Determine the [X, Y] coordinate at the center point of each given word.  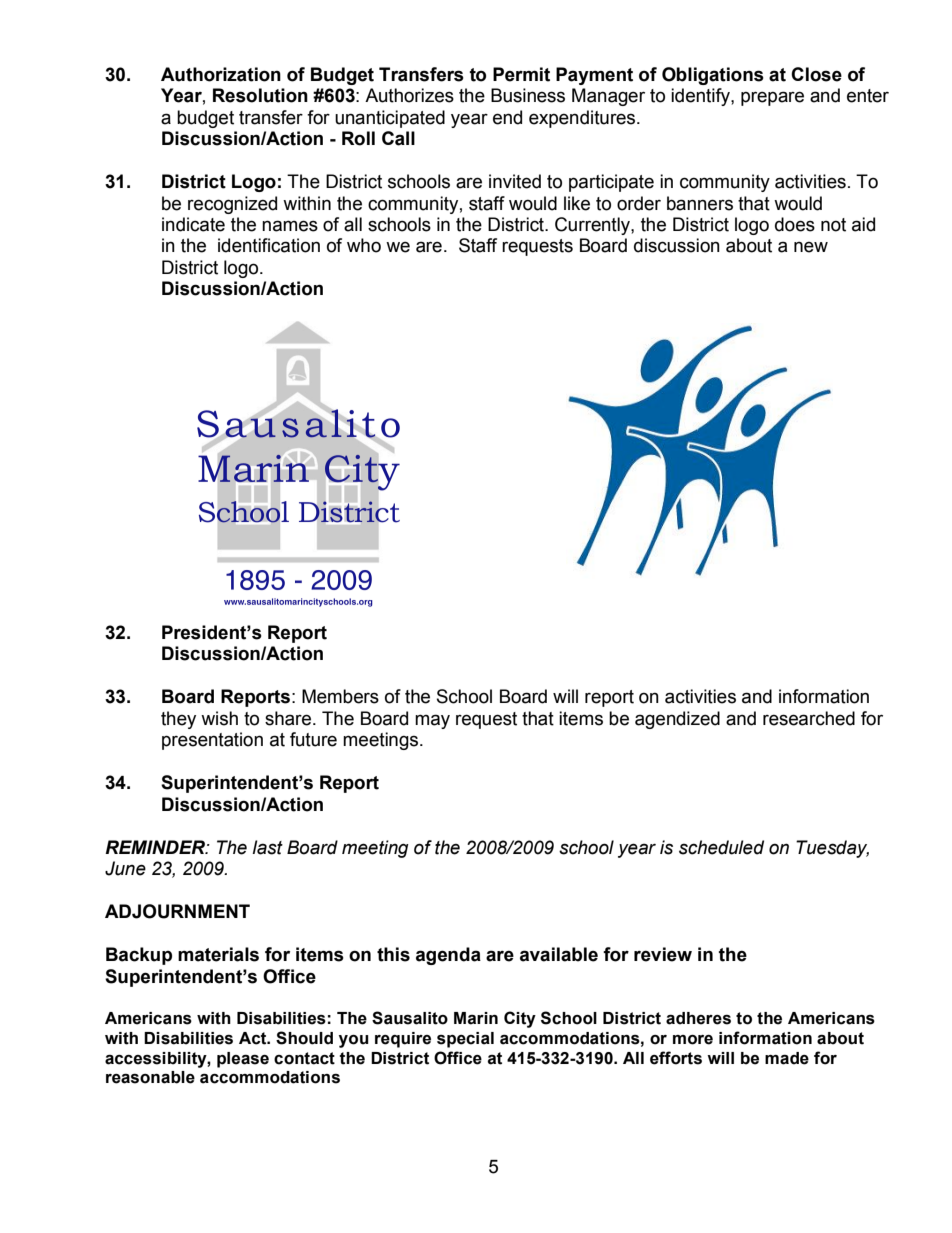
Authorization [221, 74]
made [787, 1058]
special [465, 1040]
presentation [212, 741]
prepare [772, 98]
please [243, 1060]
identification [269, 245]
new [811, 247]
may [432, 721]
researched [809, 718]
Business [528, 95]
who [364, 245]
